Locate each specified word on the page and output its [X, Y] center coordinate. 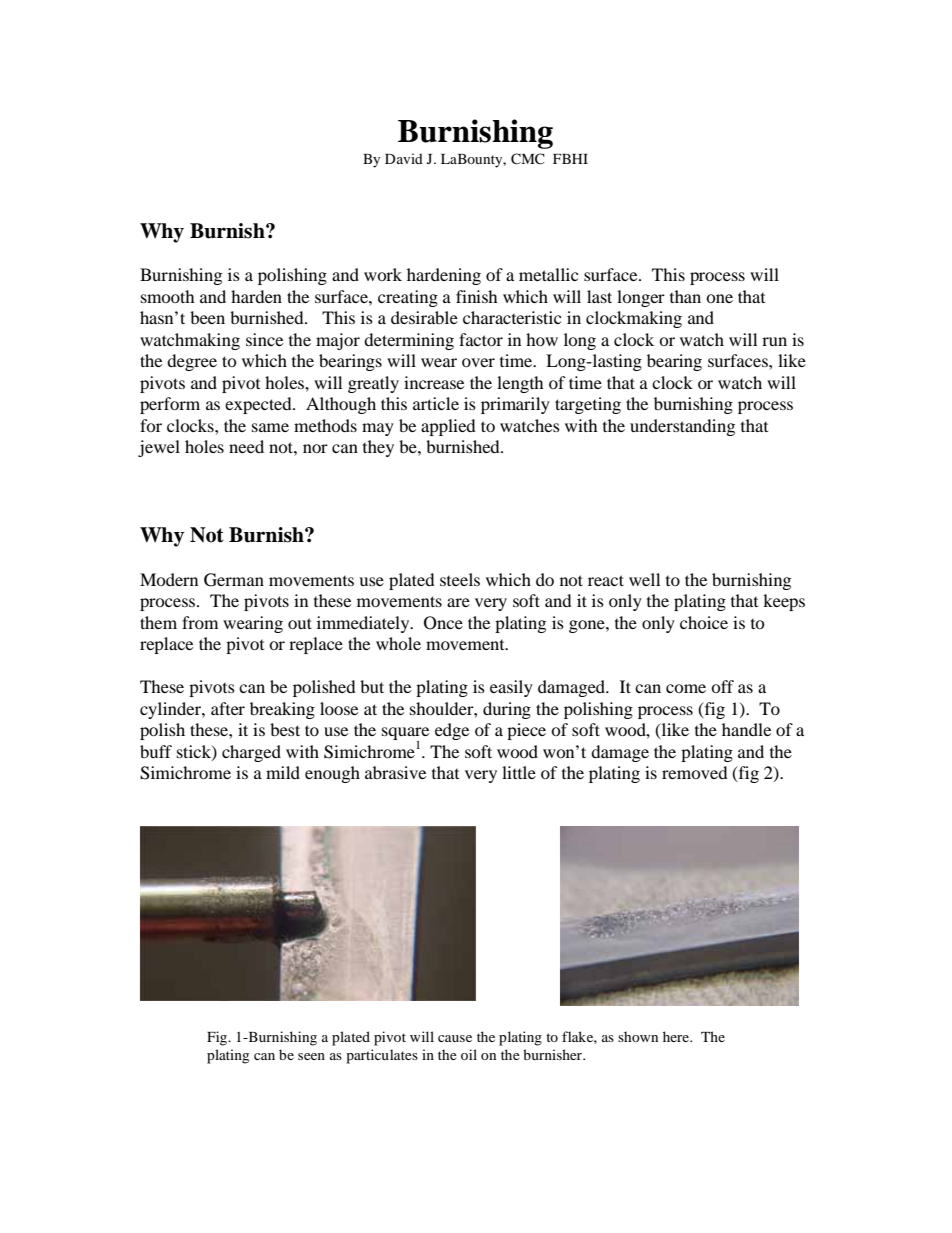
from [200, 622]
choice [704, 622]
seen [311, 1056]
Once [443, 623]
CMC [528, 159]
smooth [168, 296]
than [685, 296]
